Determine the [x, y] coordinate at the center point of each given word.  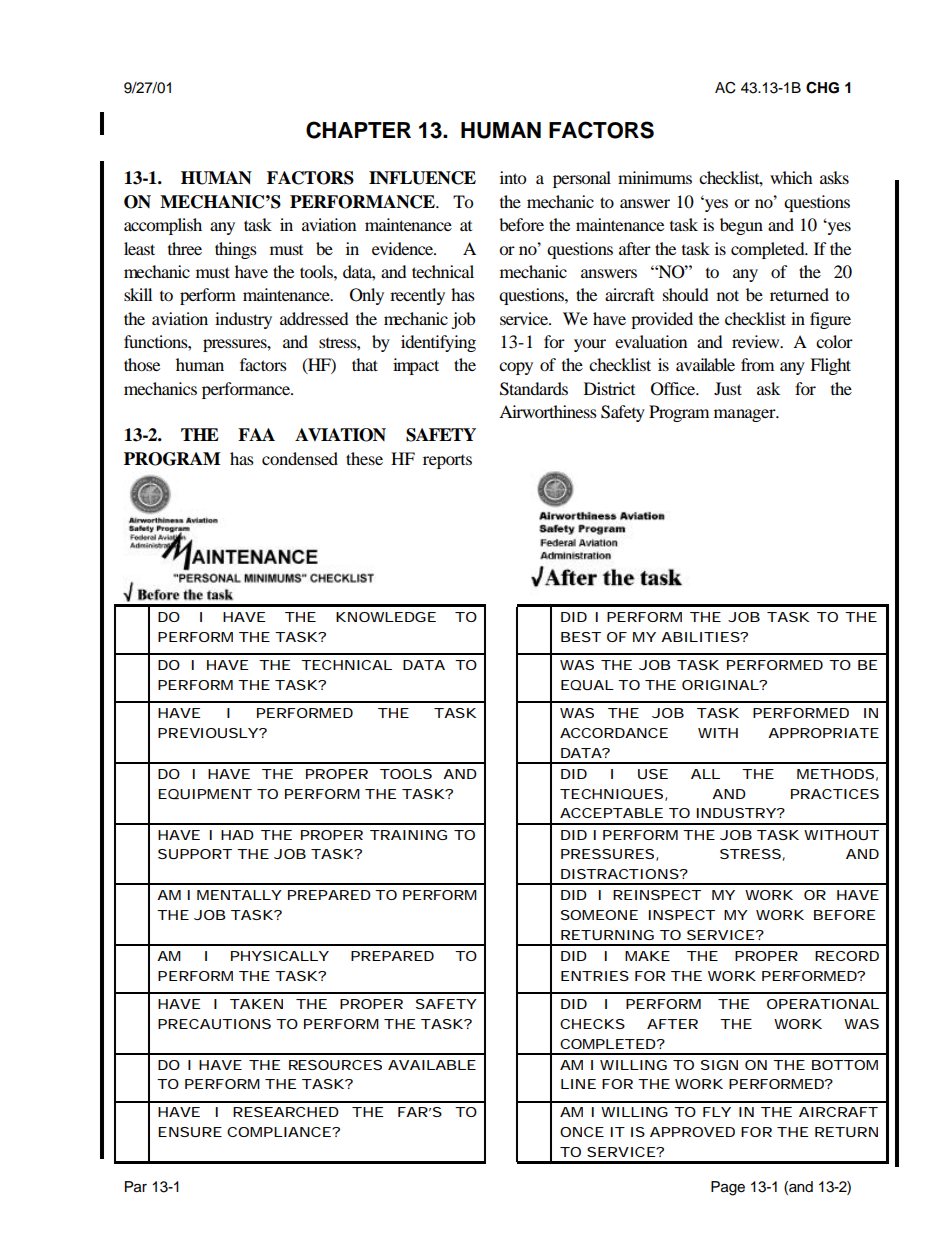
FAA [256, 434]
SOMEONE [599, 915]
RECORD [847, 956]
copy [516, 368]
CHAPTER [358, 130]
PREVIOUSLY [208, 733]
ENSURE [190, 1132]
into [513, 177]
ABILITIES [700, 637]
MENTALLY [239, 895]
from [757, 364]
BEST [581, 637]
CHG [822, 88]
